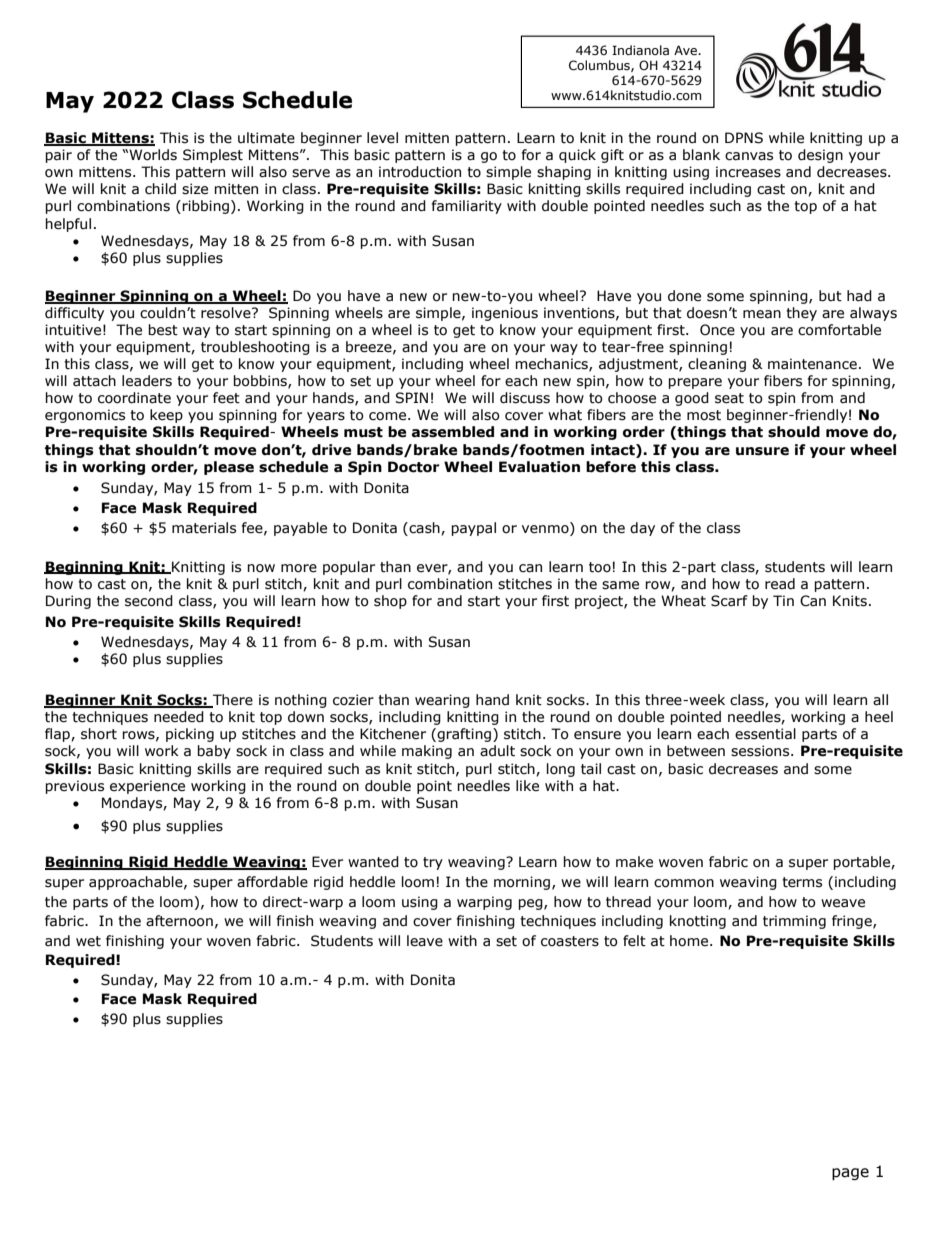 Image resolution: width=952 pixels, height=1233 pixels. Describe the element at coordinates (149, 601) in the page. I see `second` at that location.
